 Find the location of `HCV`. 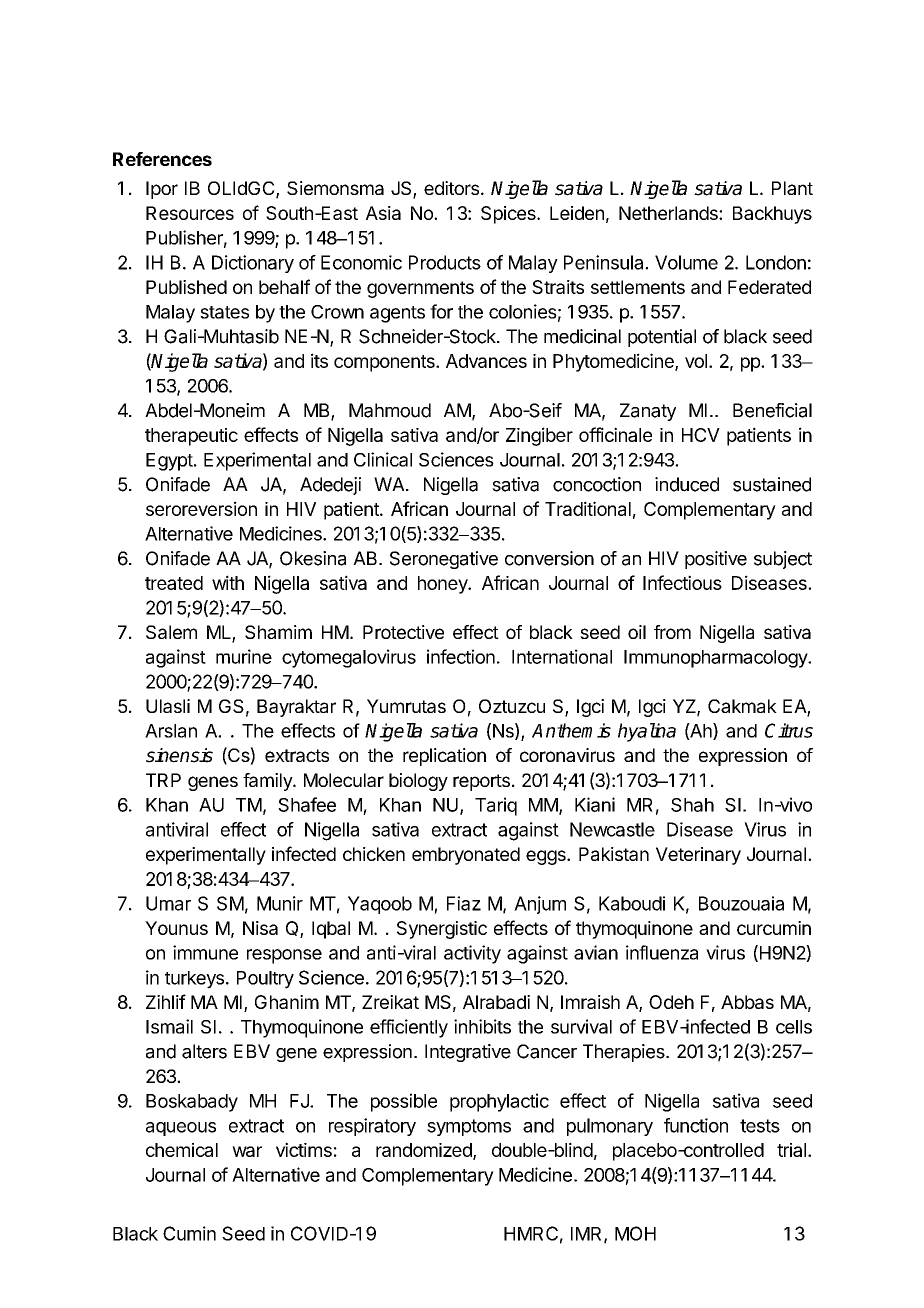

HCV is located at coordinates (701, 435).
